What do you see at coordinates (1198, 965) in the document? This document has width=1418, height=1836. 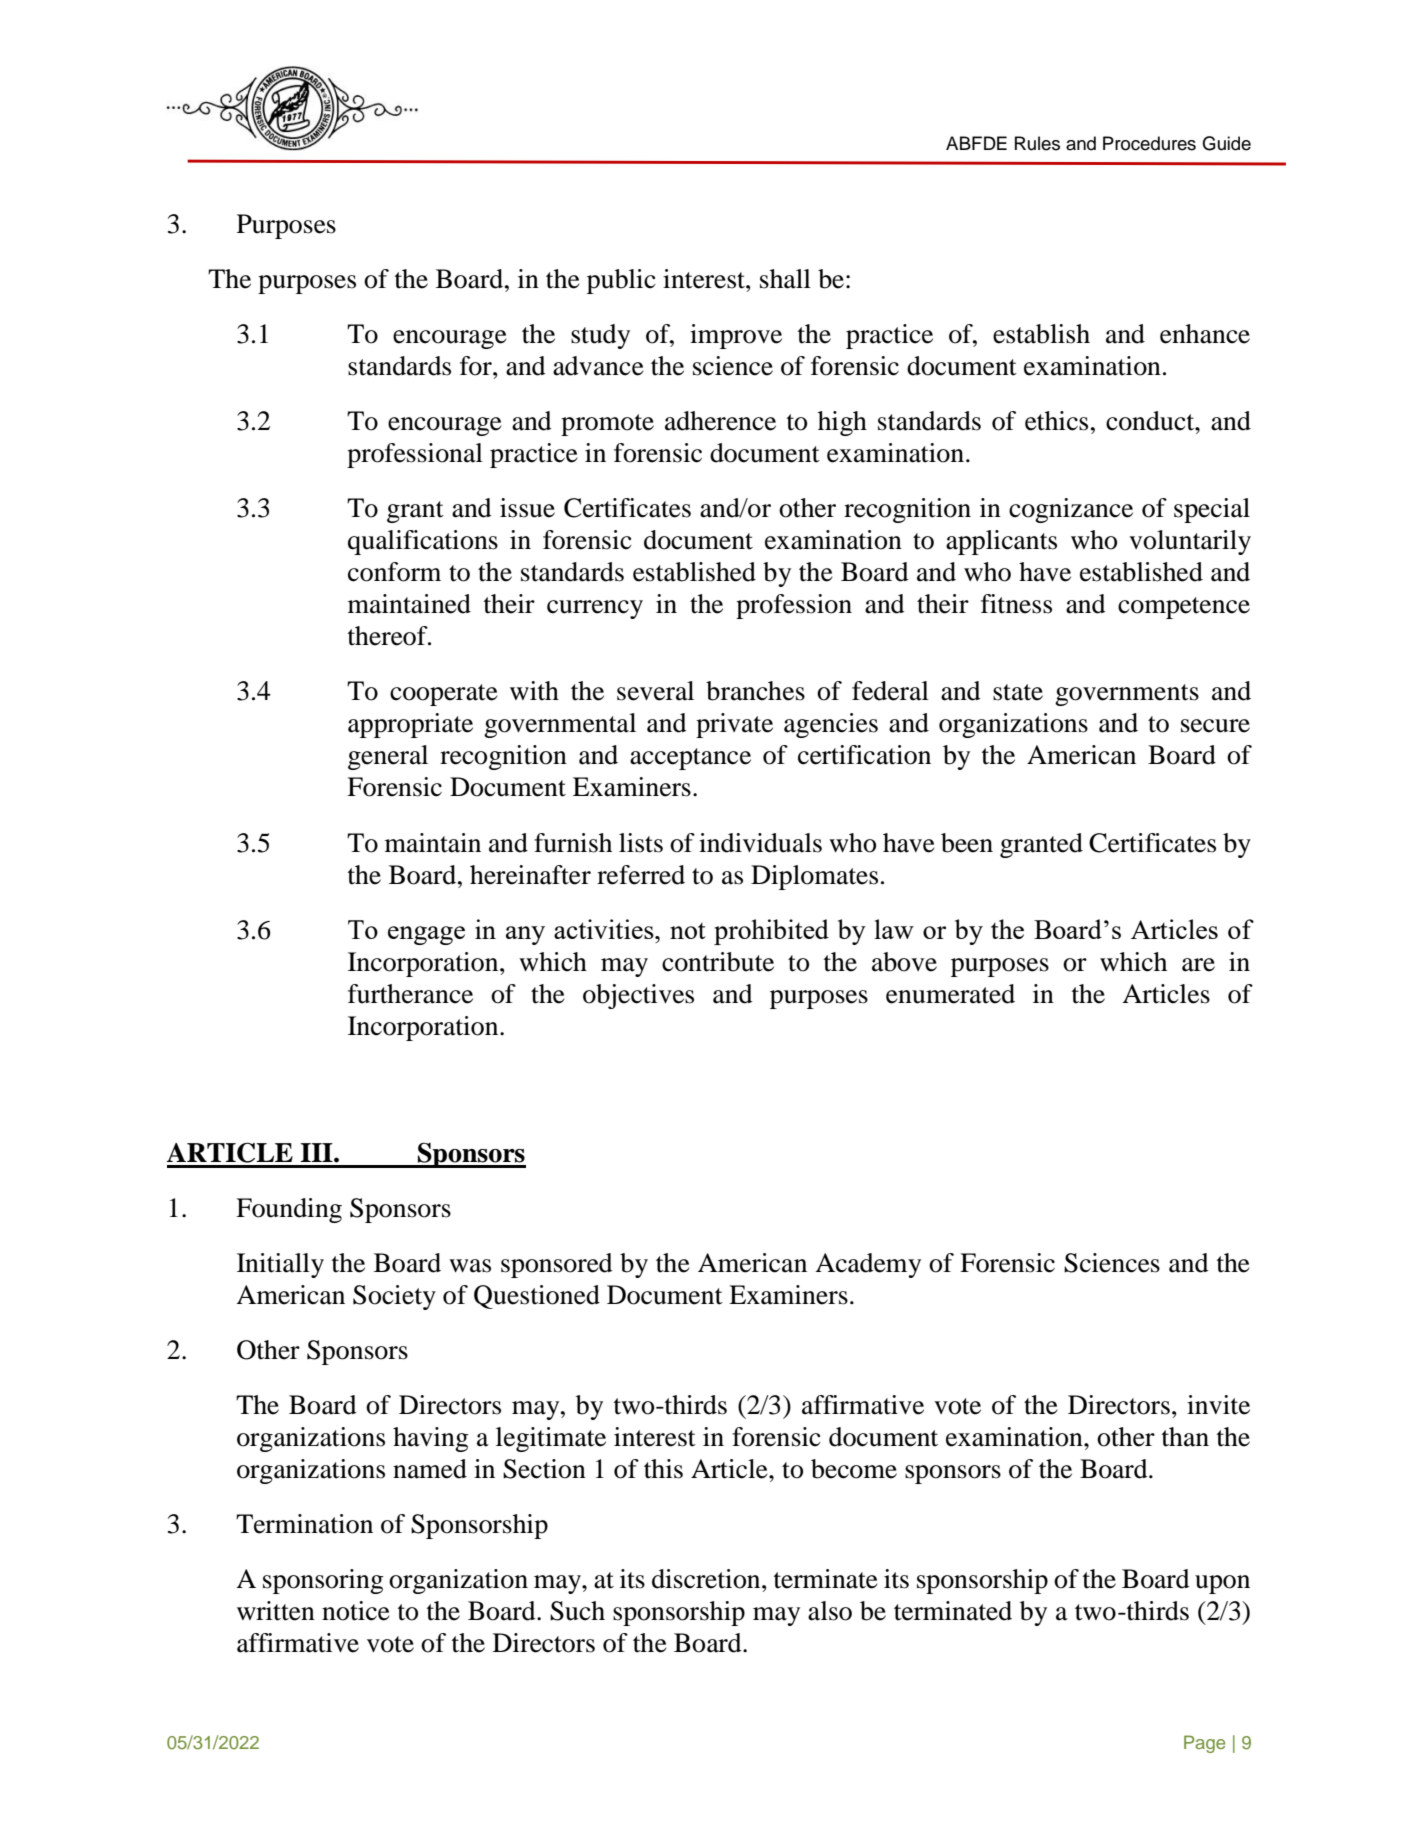 I see `are` at bounding box center [1198, 965].
